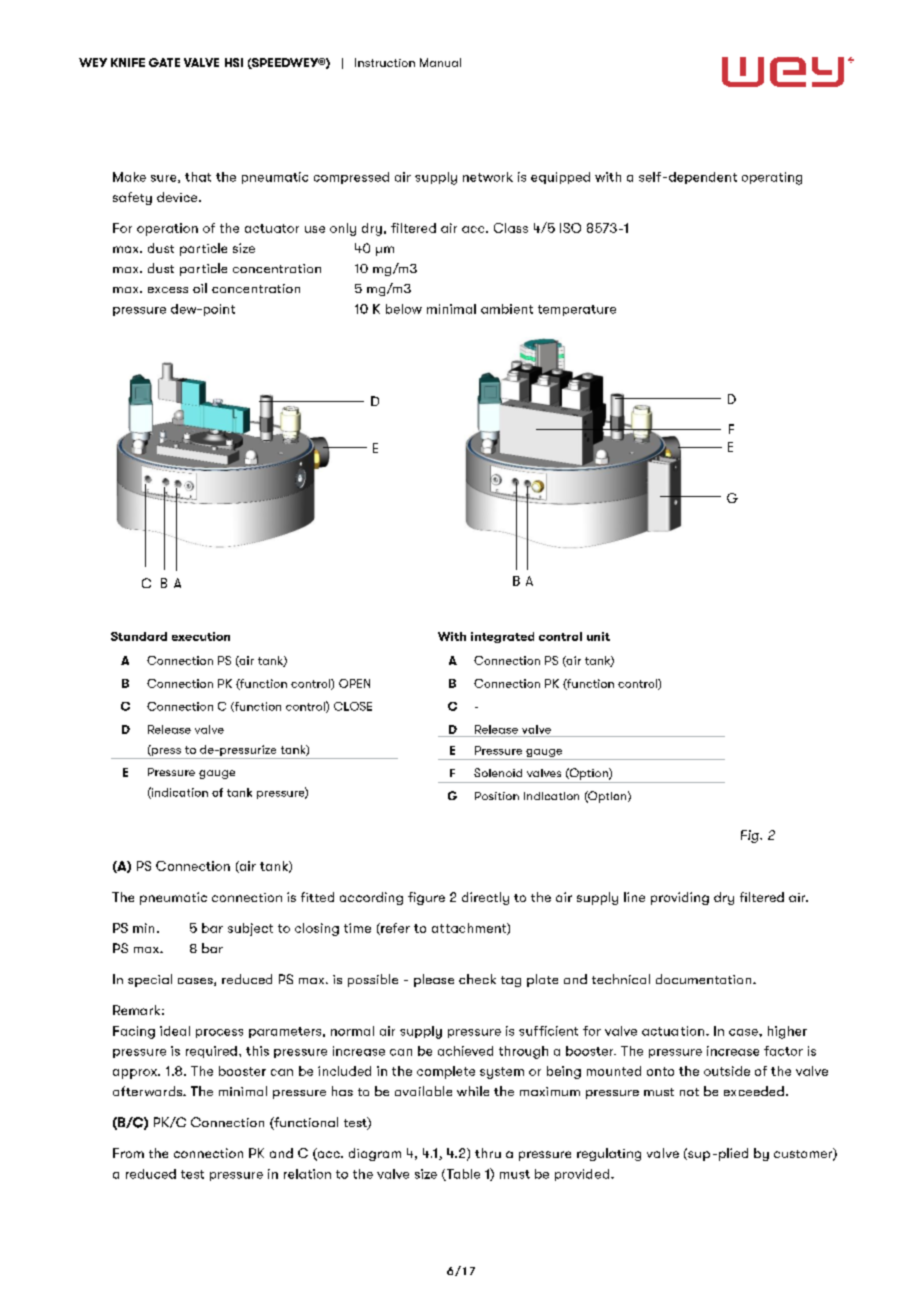 Image resolution: width=924 pixels, height=1308 pixels. What do you see at coordinates (772, 178) in the image?
I see `operating` at bounding box center [772, 178].
